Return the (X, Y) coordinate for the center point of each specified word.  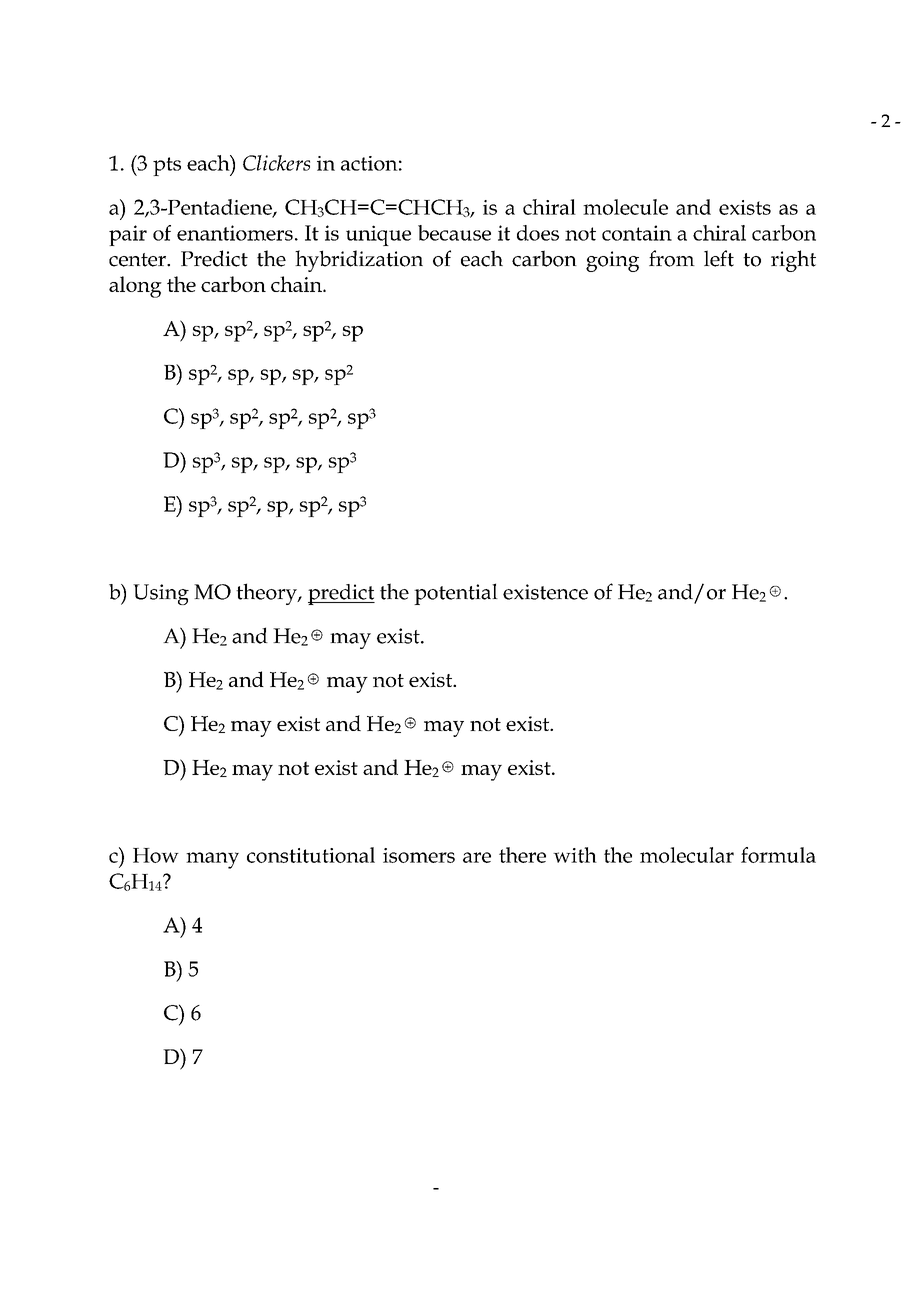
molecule (625, 207)
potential (456, 594)
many (212, 860)
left (719, 258)
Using (161, 594)
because (454, 233)
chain (297, 284)
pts (167, 166)
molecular (687, 855)
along (135, 287)
